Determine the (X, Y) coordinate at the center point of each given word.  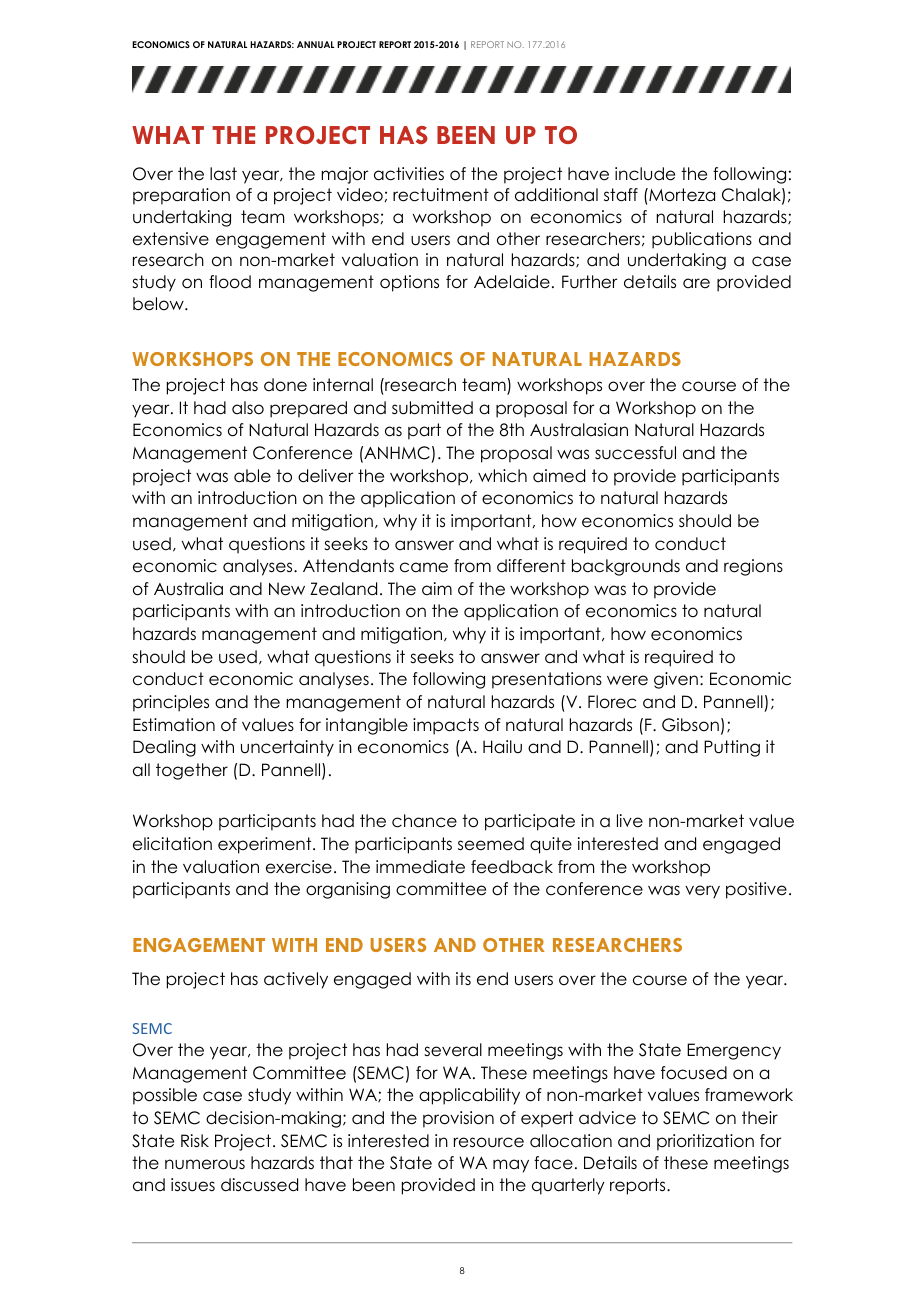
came (424, 567)
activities (409, 174)
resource (489, 1142)
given (676, 680)
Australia (188, 589)
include (645, 174)
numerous (205, 1164)
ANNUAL (315, 44)
